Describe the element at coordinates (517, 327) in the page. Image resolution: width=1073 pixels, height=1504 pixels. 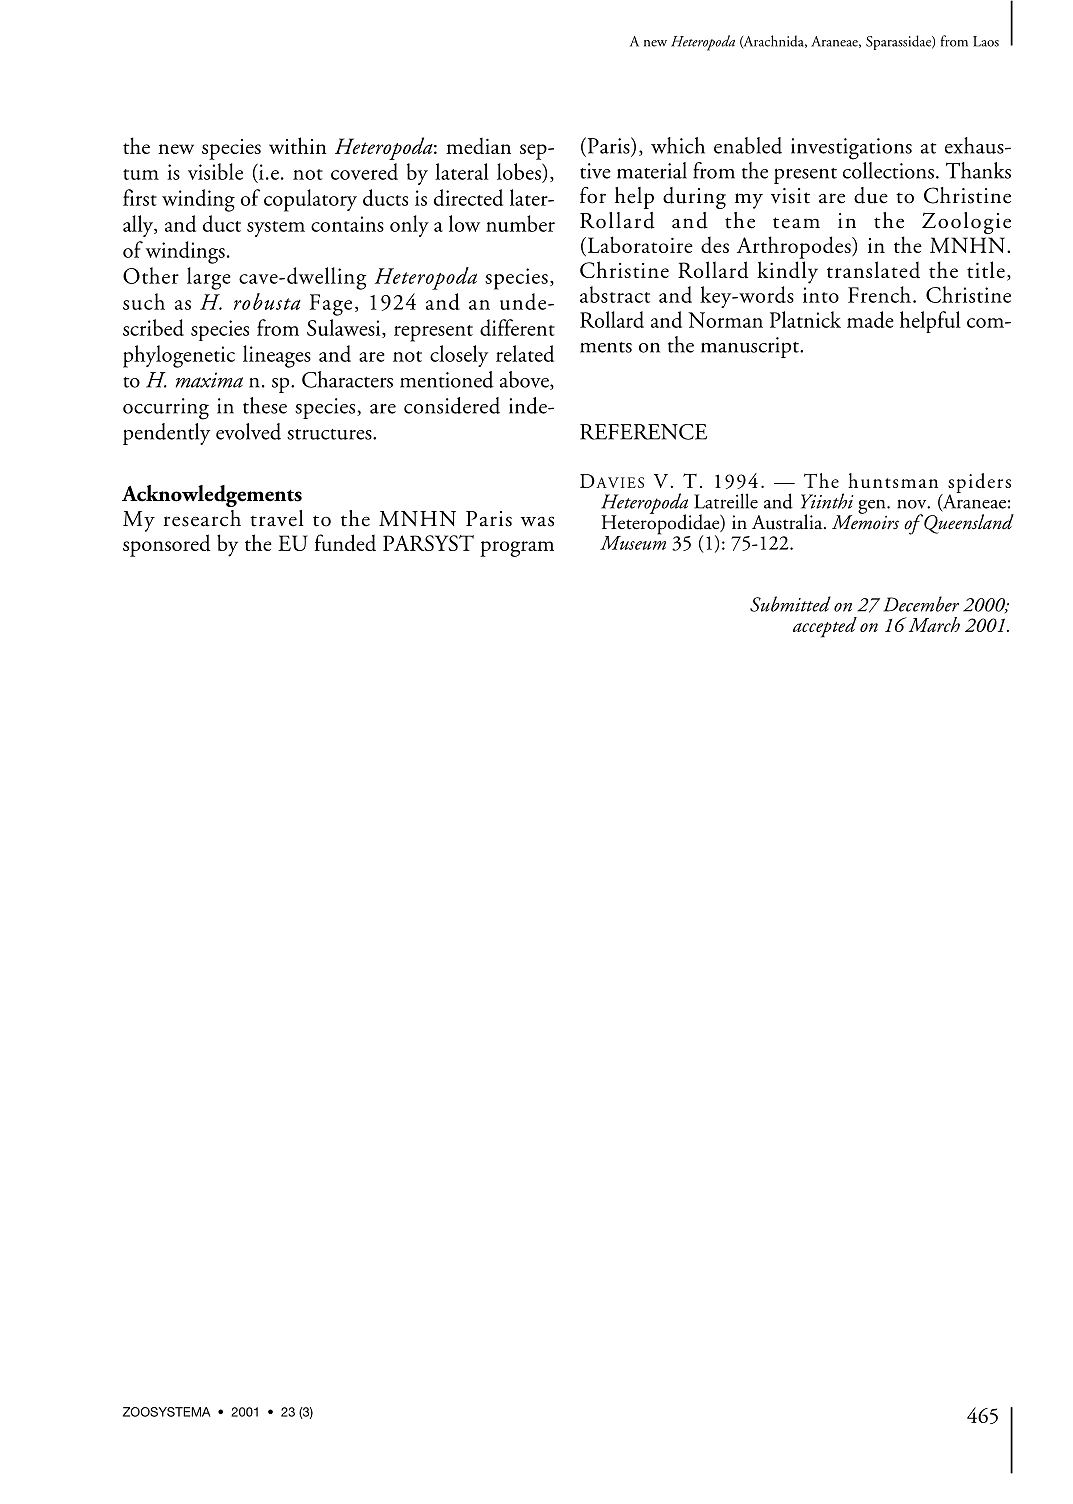
I see `different` at that location.
